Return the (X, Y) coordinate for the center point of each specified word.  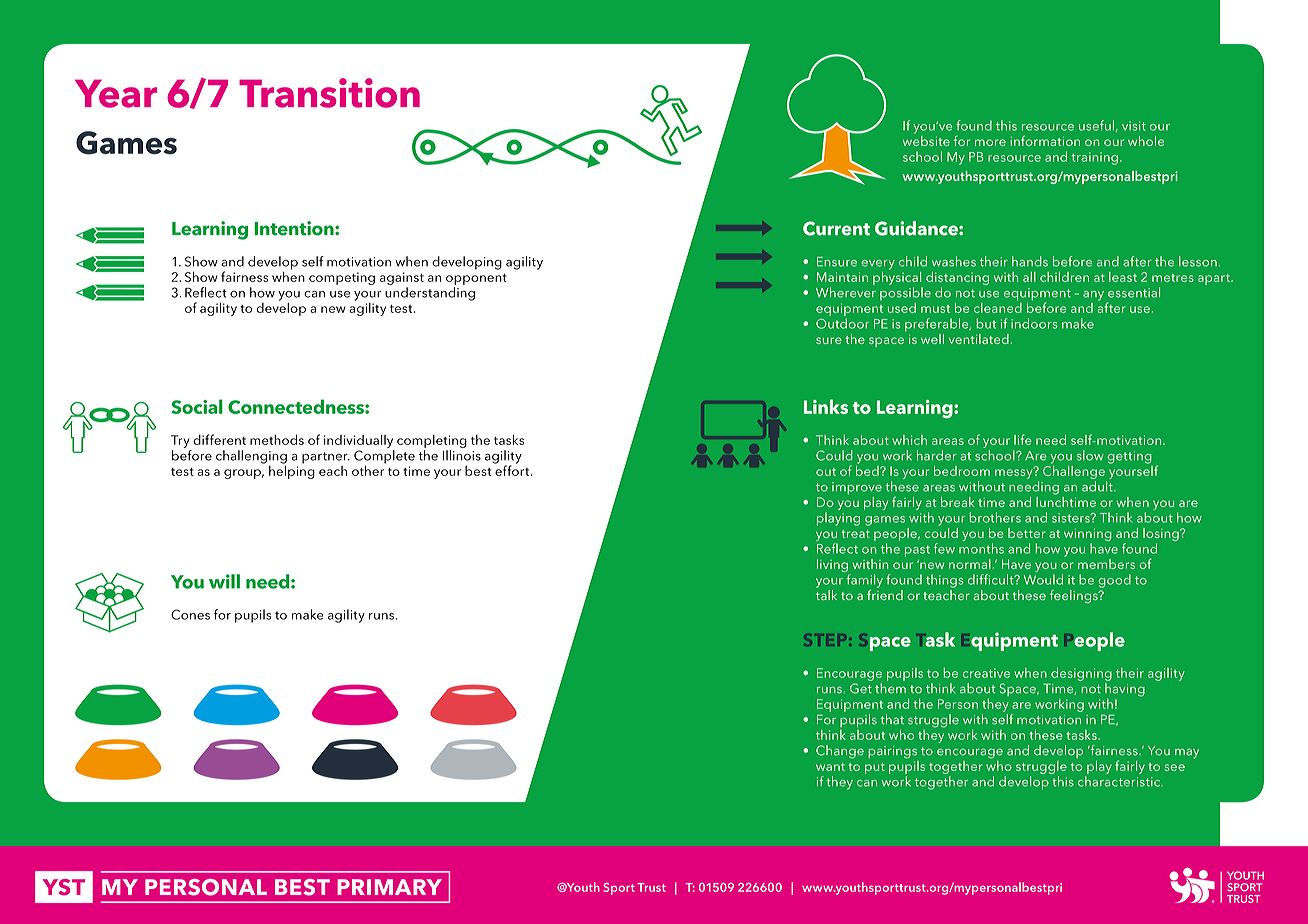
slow (1090, 455)
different (219, 439)
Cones (190, 614)
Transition (329, 93)
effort (513, 469)
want (830, 767)
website (926, 139)
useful (1096, 125)
